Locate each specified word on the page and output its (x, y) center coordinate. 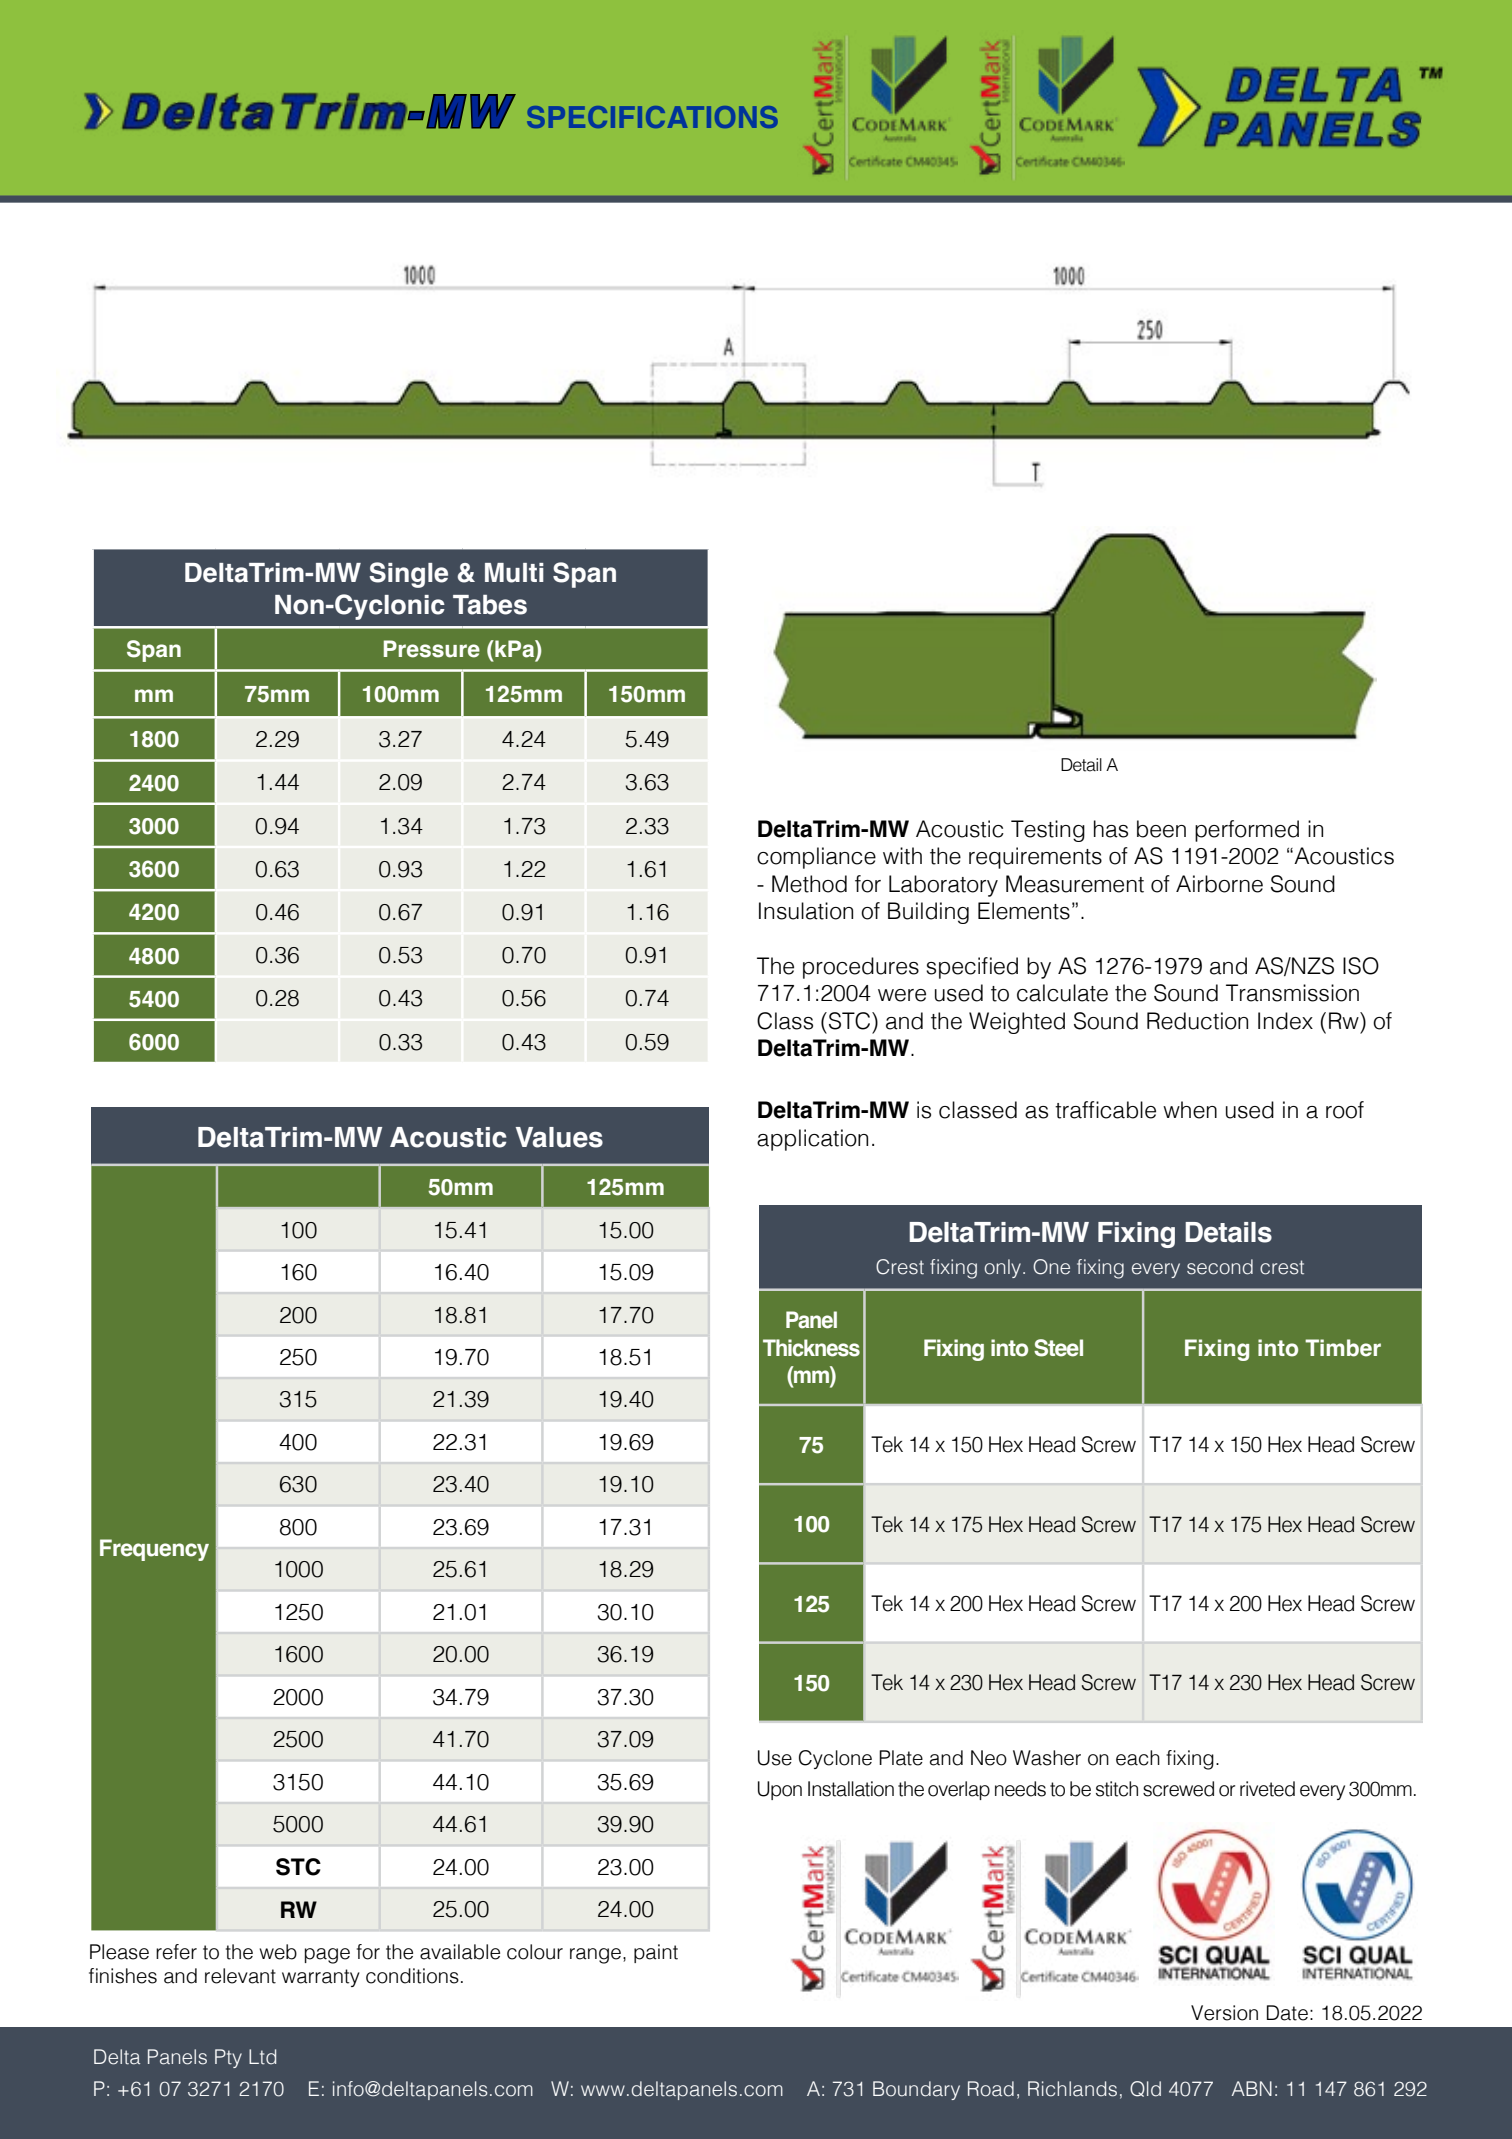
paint (656, 1953)
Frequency (154, 1550)
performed (1247, 831)
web (278, 1952)
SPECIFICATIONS (652, 117)
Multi (514, 573)
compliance (816, 858)
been (1161, 829)
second (1220, 1267)
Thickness (811, 1348)
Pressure (432, 649)
